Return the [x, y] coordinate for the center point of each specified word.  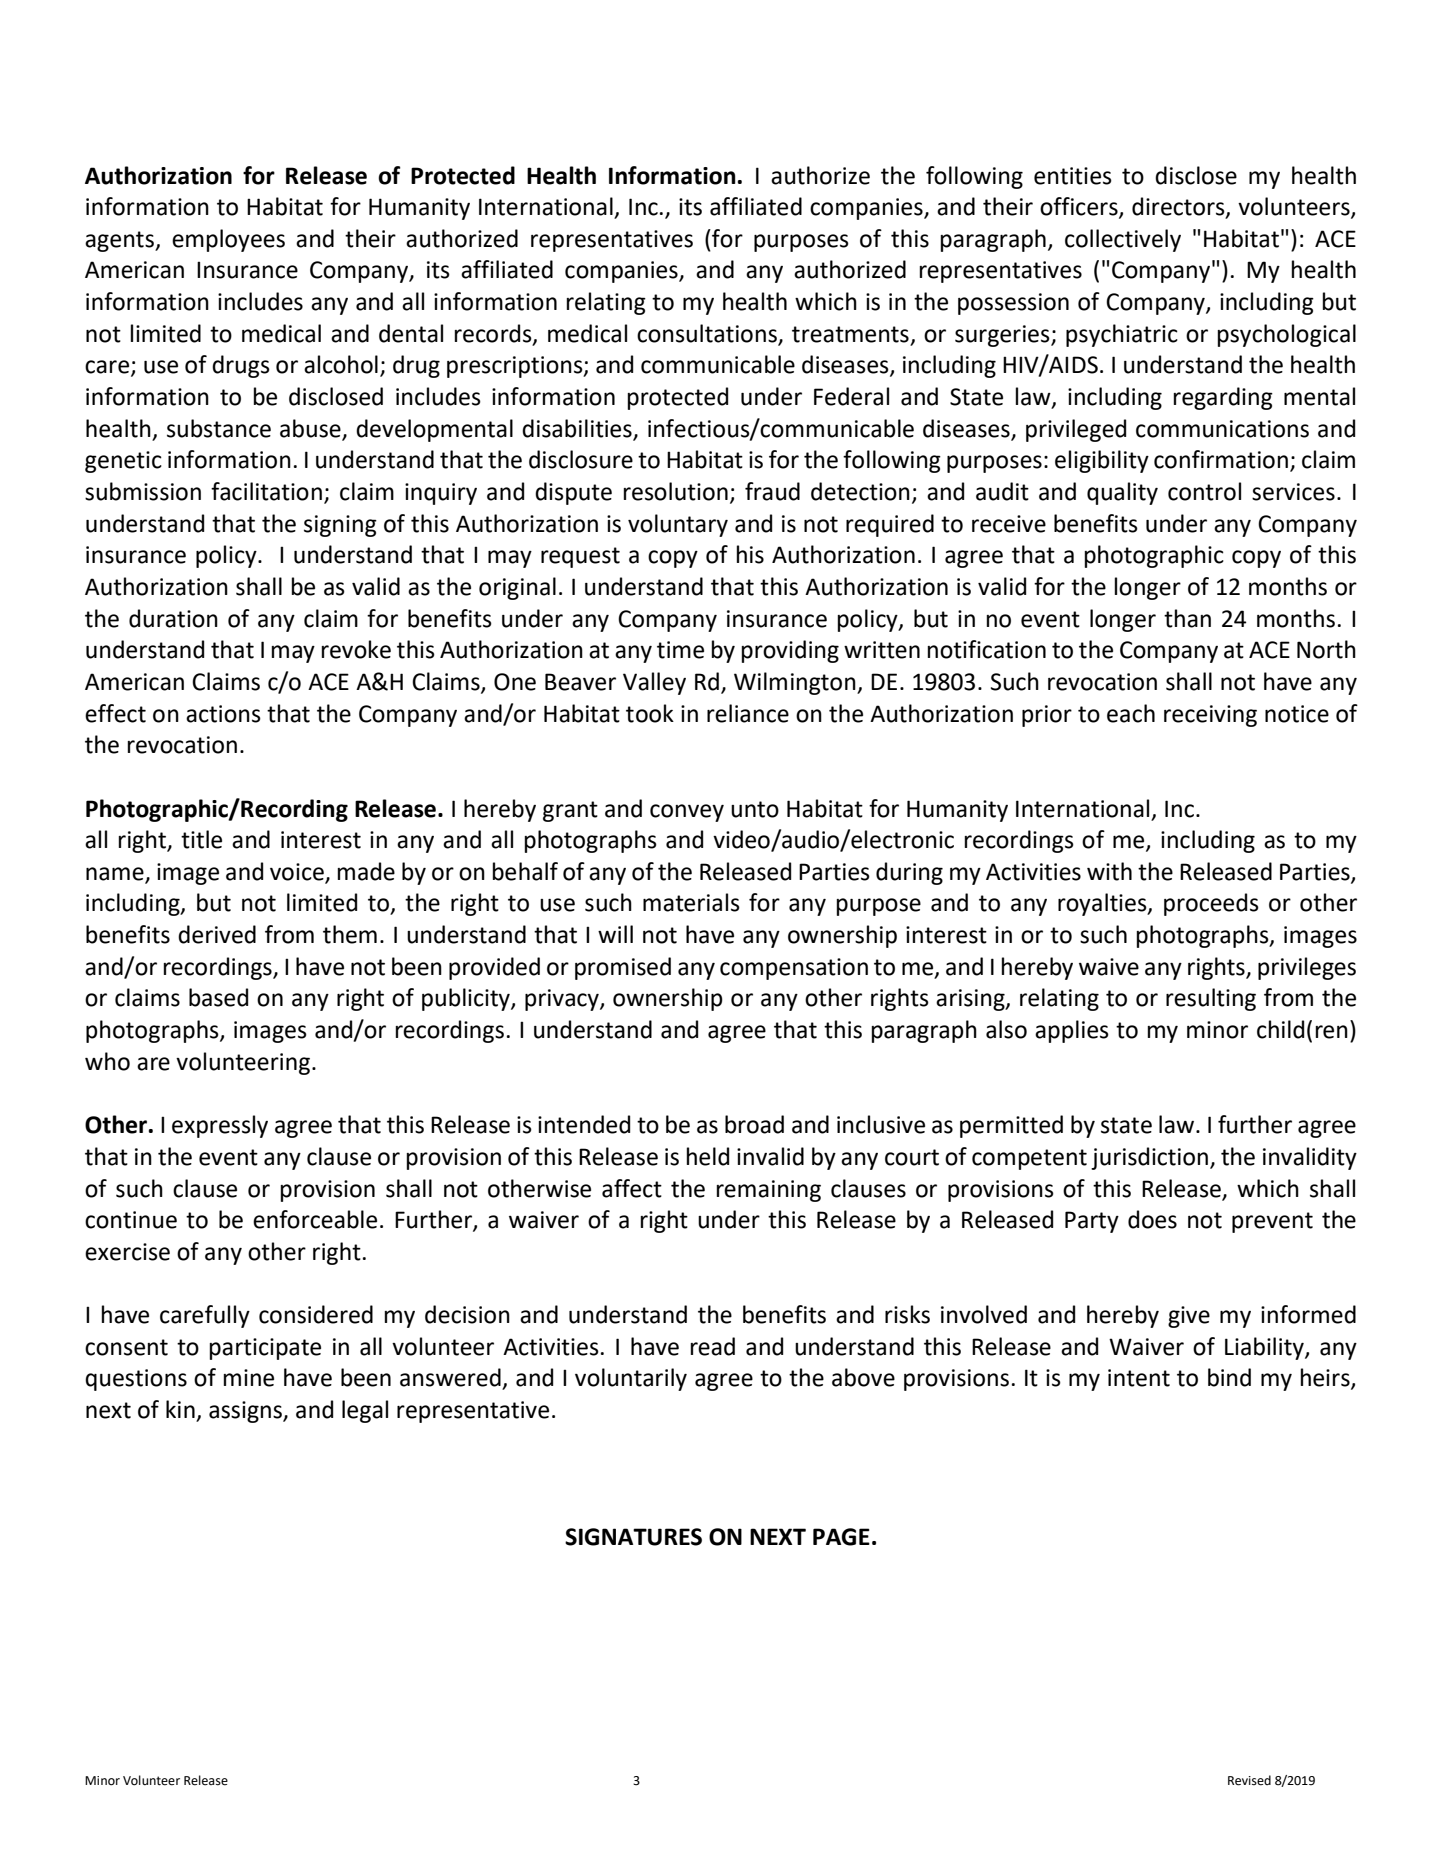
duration [173, 618]
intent [1139, 1378]
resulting [1211, 999]
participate [265, 1349]
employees [228, 240]
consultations [707, 333]
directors [1179, 207]
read [713, 1346]
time [680, 650]
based [218, 997]
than [1187, 618]
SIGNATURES [633, 1537]
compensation [794, 969]
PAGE [841, 1537]
